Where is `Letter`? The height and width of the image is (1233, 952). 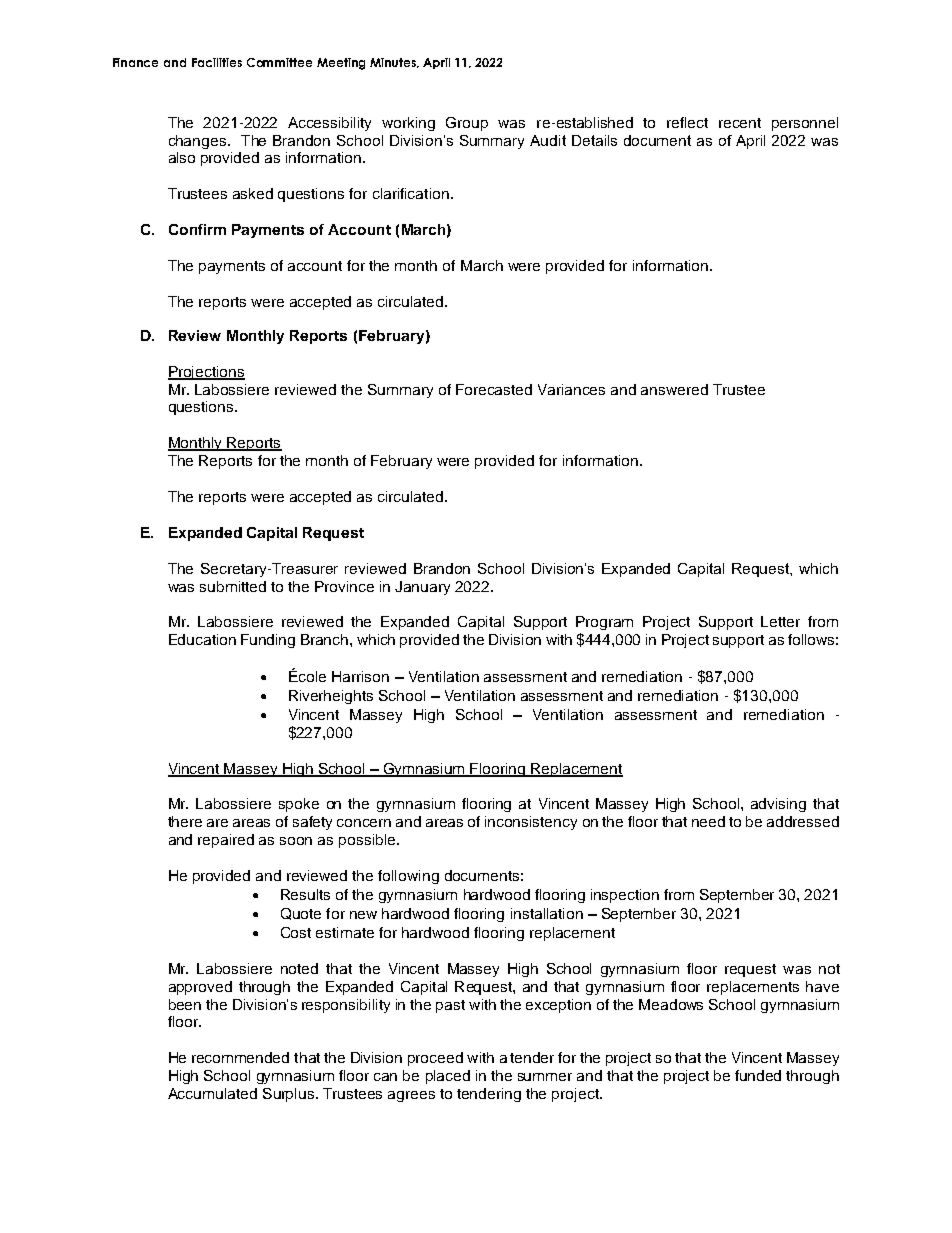
Letter is located at coordinates (780, 621).
